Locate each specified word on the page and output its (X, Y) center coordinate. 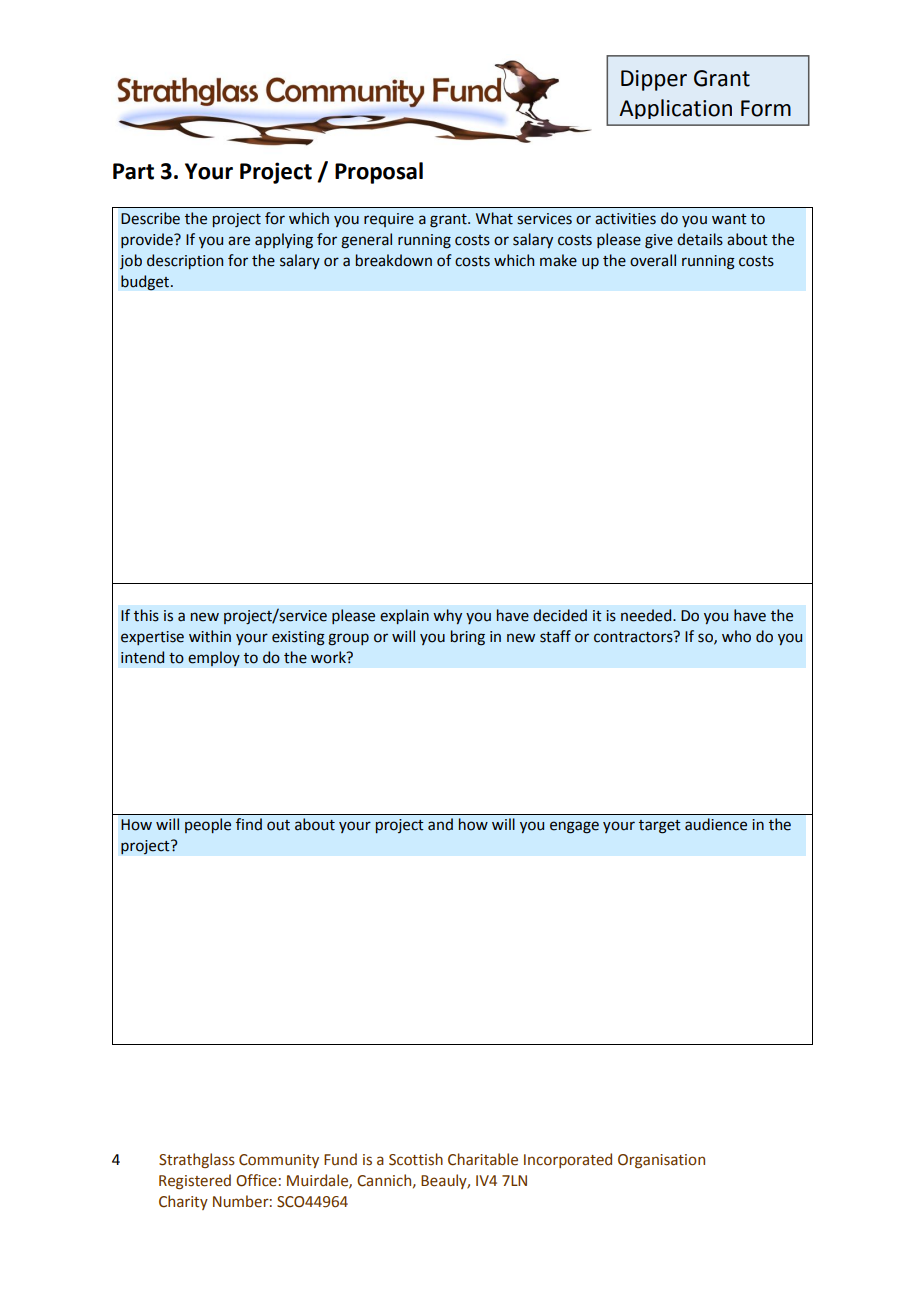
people (208, 825)
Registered (195, 1181)
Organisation (661, 1161)
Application (675, 109)
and (440, 824)
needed (647, 615)
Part (133, 171)
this (146, 615)
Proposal (379, 173)
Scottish (416, 1159)
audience (716, 824)
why (447, 616)
